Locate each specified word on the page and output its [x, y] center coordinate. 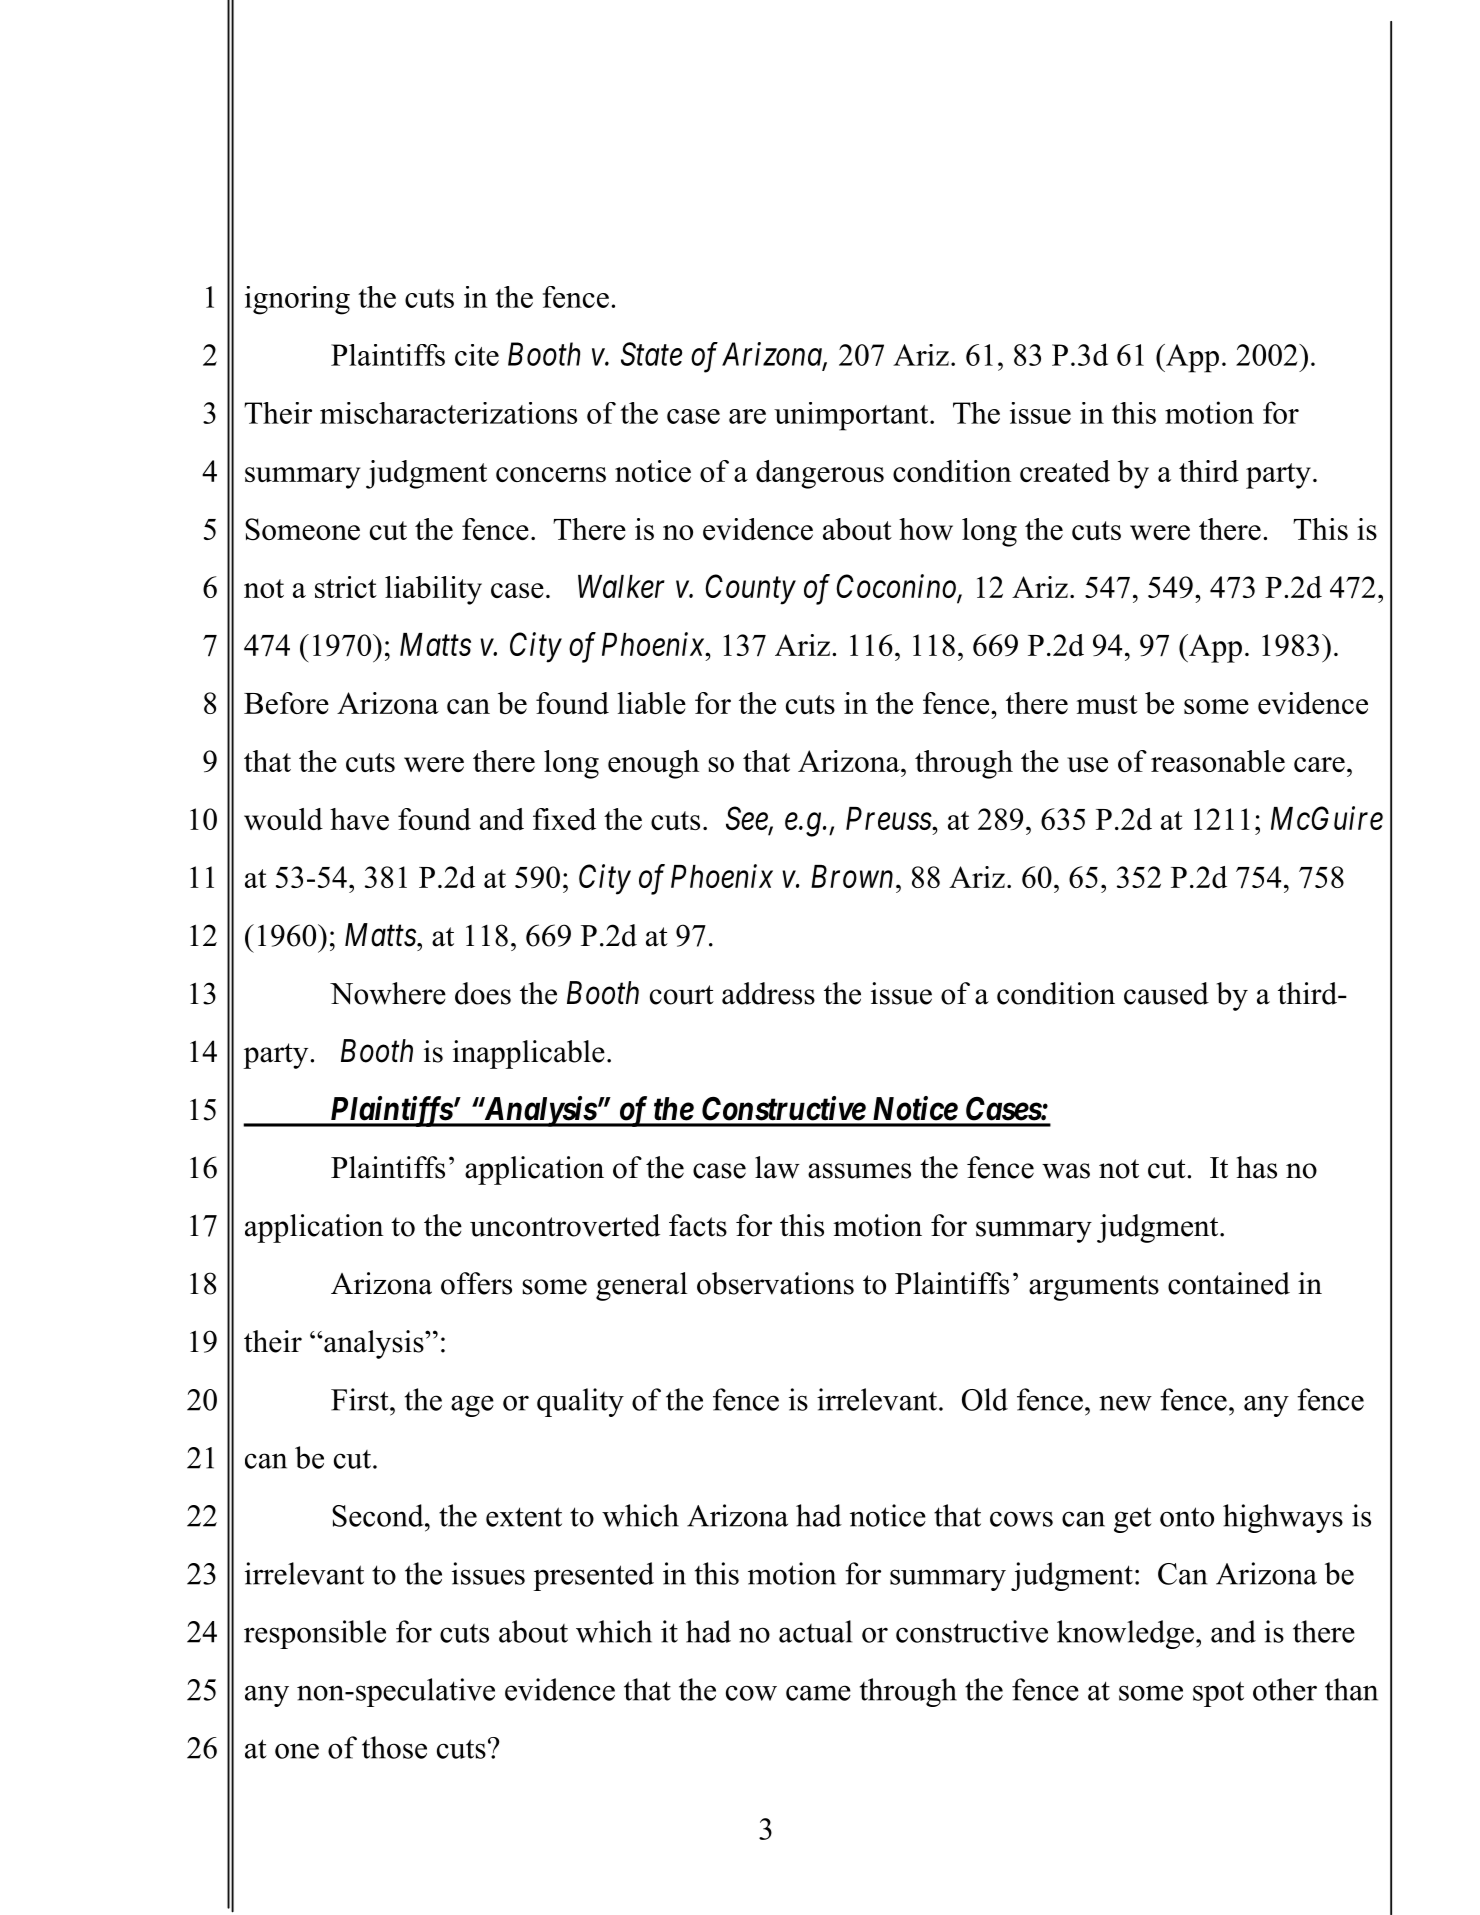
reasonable [1218, 761]
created [1065, 471]
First [361, 1399]
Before [286, 703]
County [750, 589]
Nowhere [388, 993]
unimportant [852, 416]
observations [775, 1283]
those [394, 1747]
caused [1166, 993]
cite [477, 355]
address [768, 993]
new [1125, 1403]
